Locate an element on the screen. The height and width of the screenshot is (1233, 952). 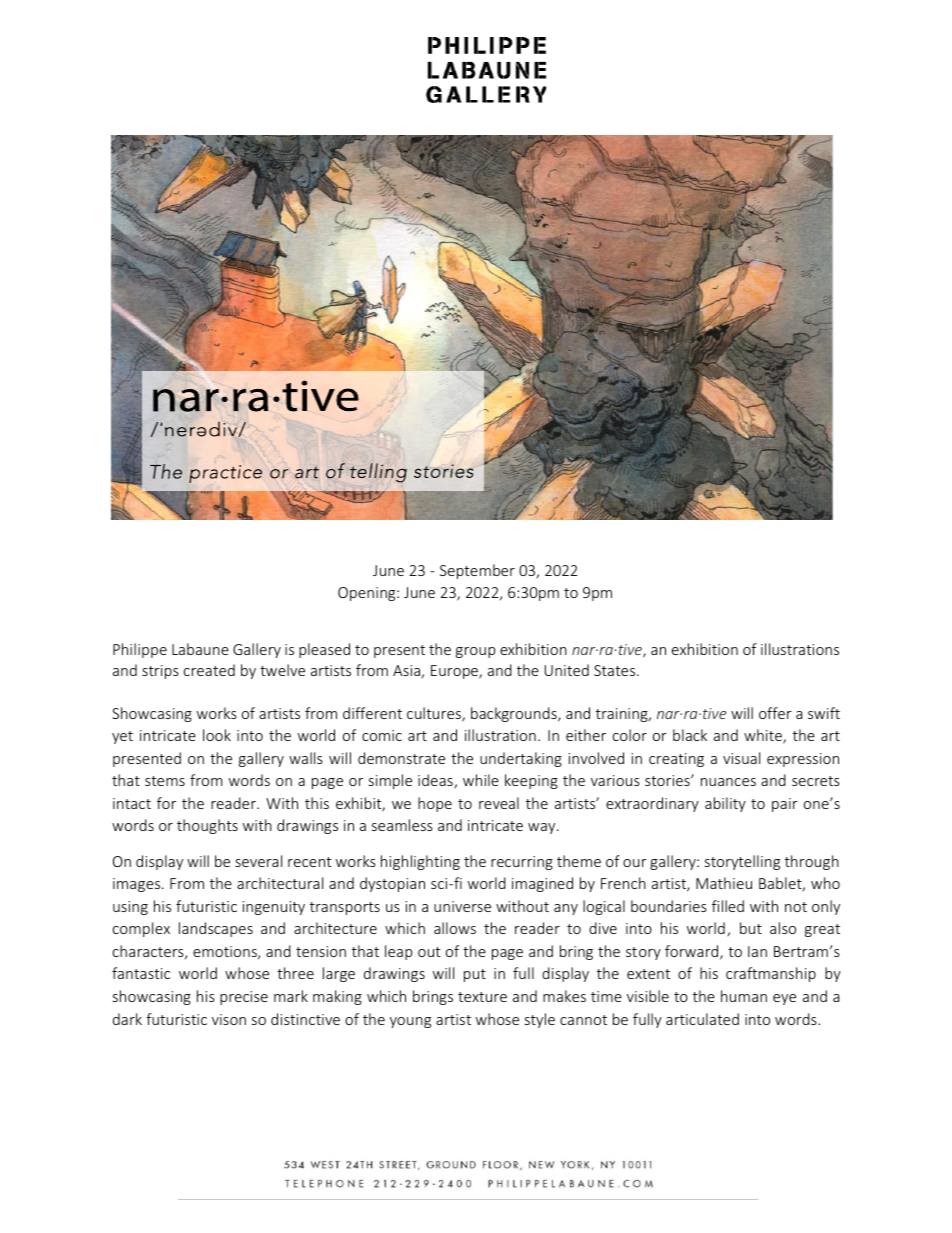
vison is located at coordinates (229, 1019).
